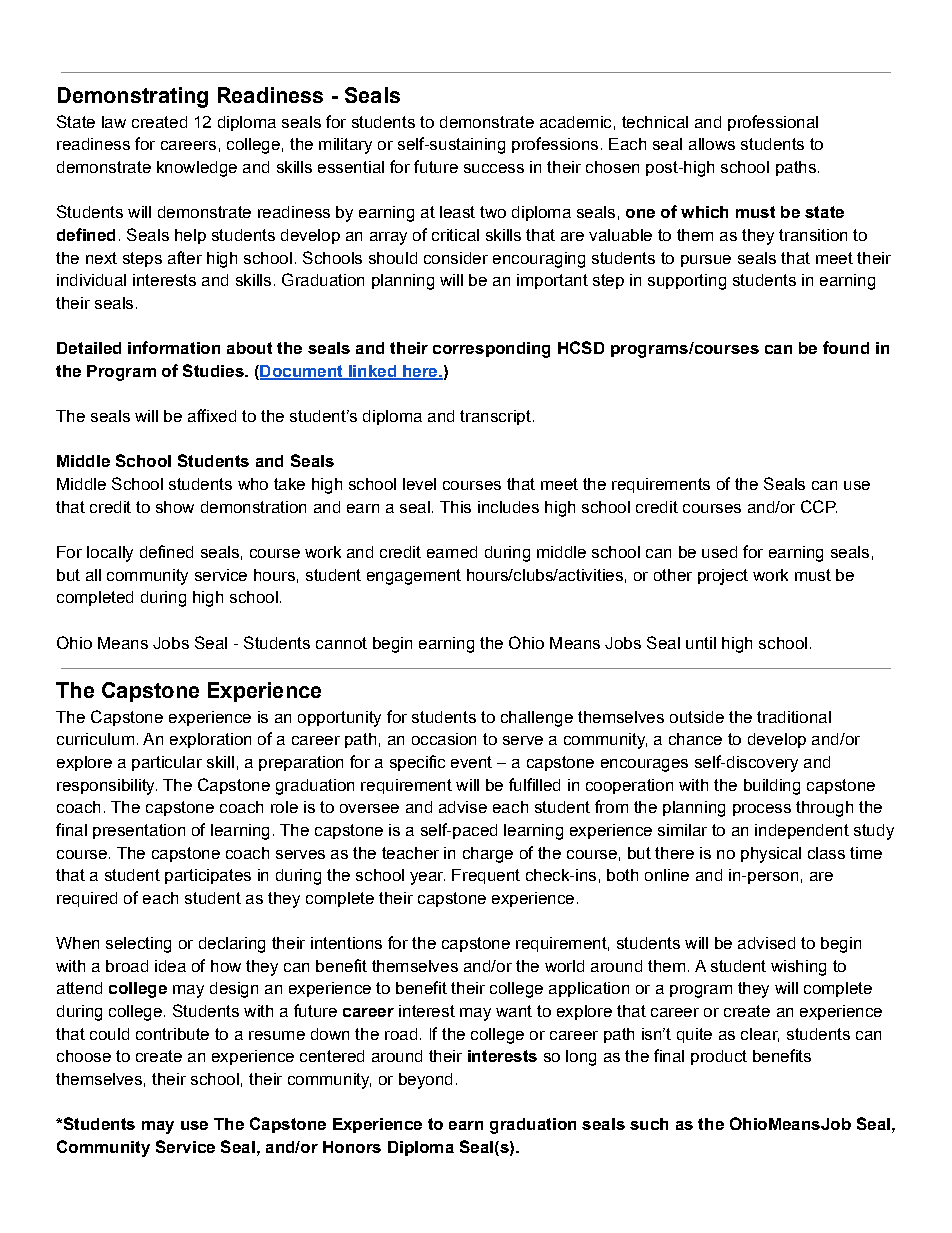  I want to click on professional, so click(773, 123).
